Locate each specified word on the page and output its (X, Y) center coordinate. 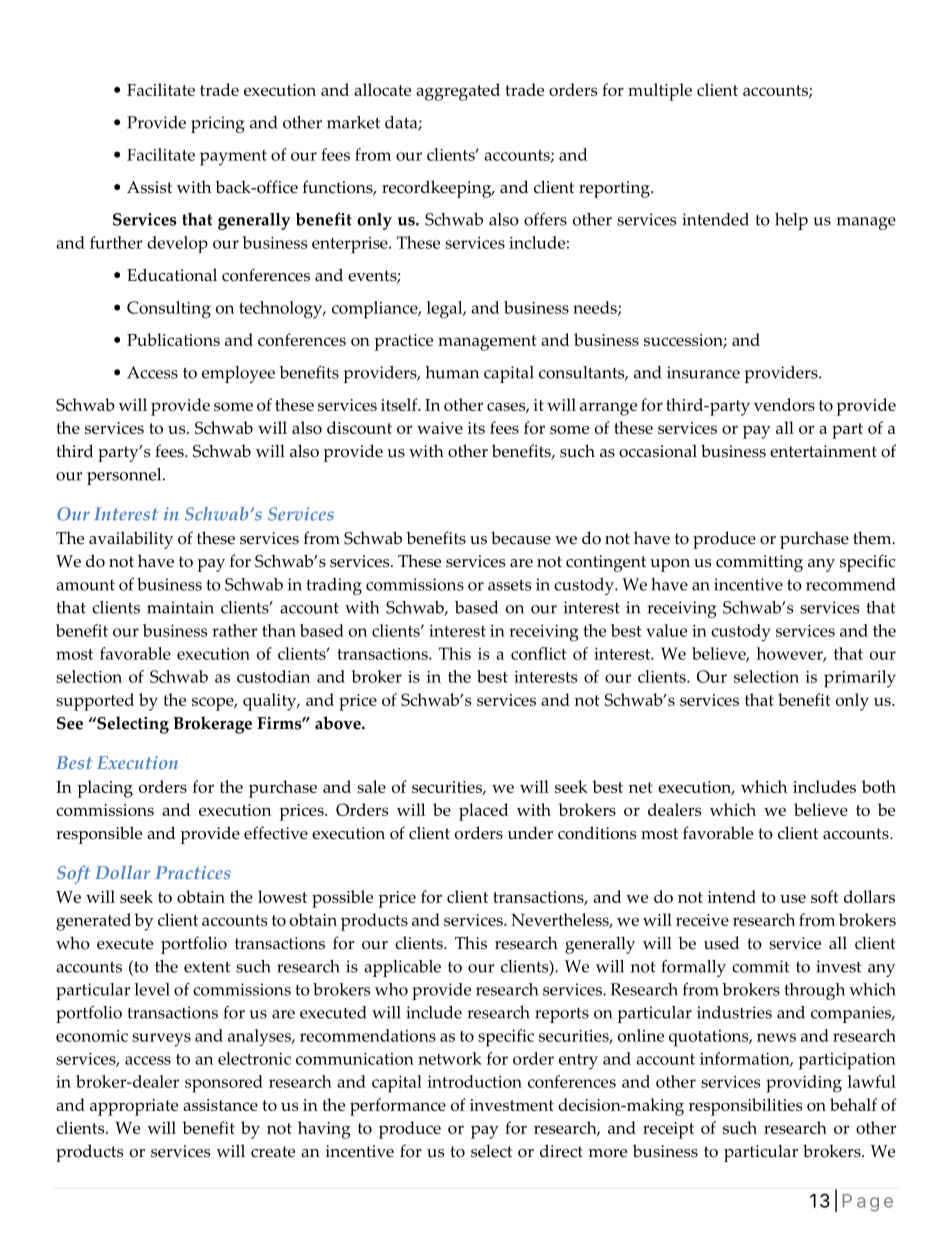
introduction (474, 1081)
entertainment (823, 451)
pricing (218, 124)
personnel (125, 476)
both (879, 786)
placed (483, 812)
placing (105, 789)
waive (440, 428)
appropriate (134, 1107)
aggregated (458, 92)
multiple (660, 92)
